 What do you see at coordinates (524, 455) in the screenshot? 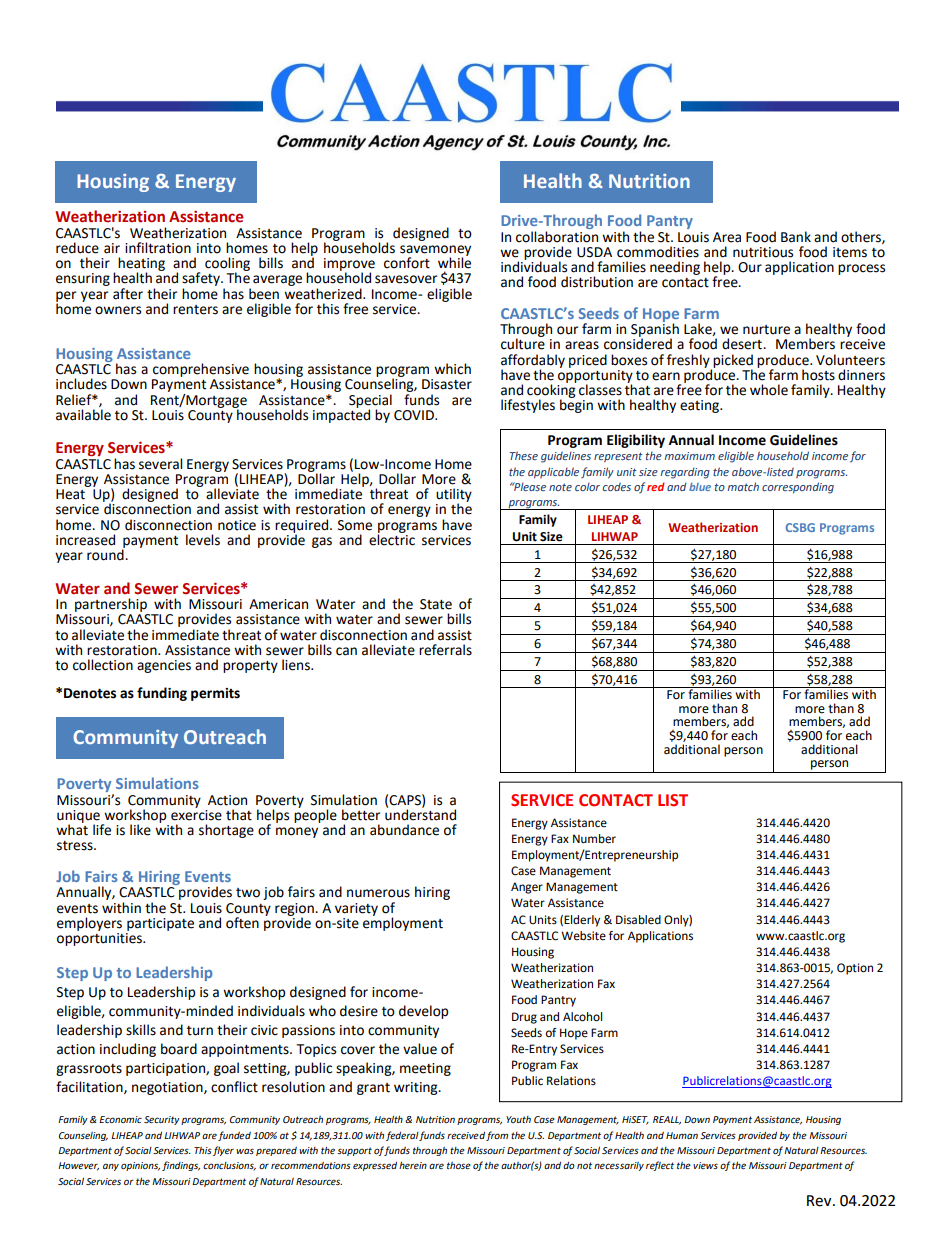
I see `These` at bounding box center [524, 455].
